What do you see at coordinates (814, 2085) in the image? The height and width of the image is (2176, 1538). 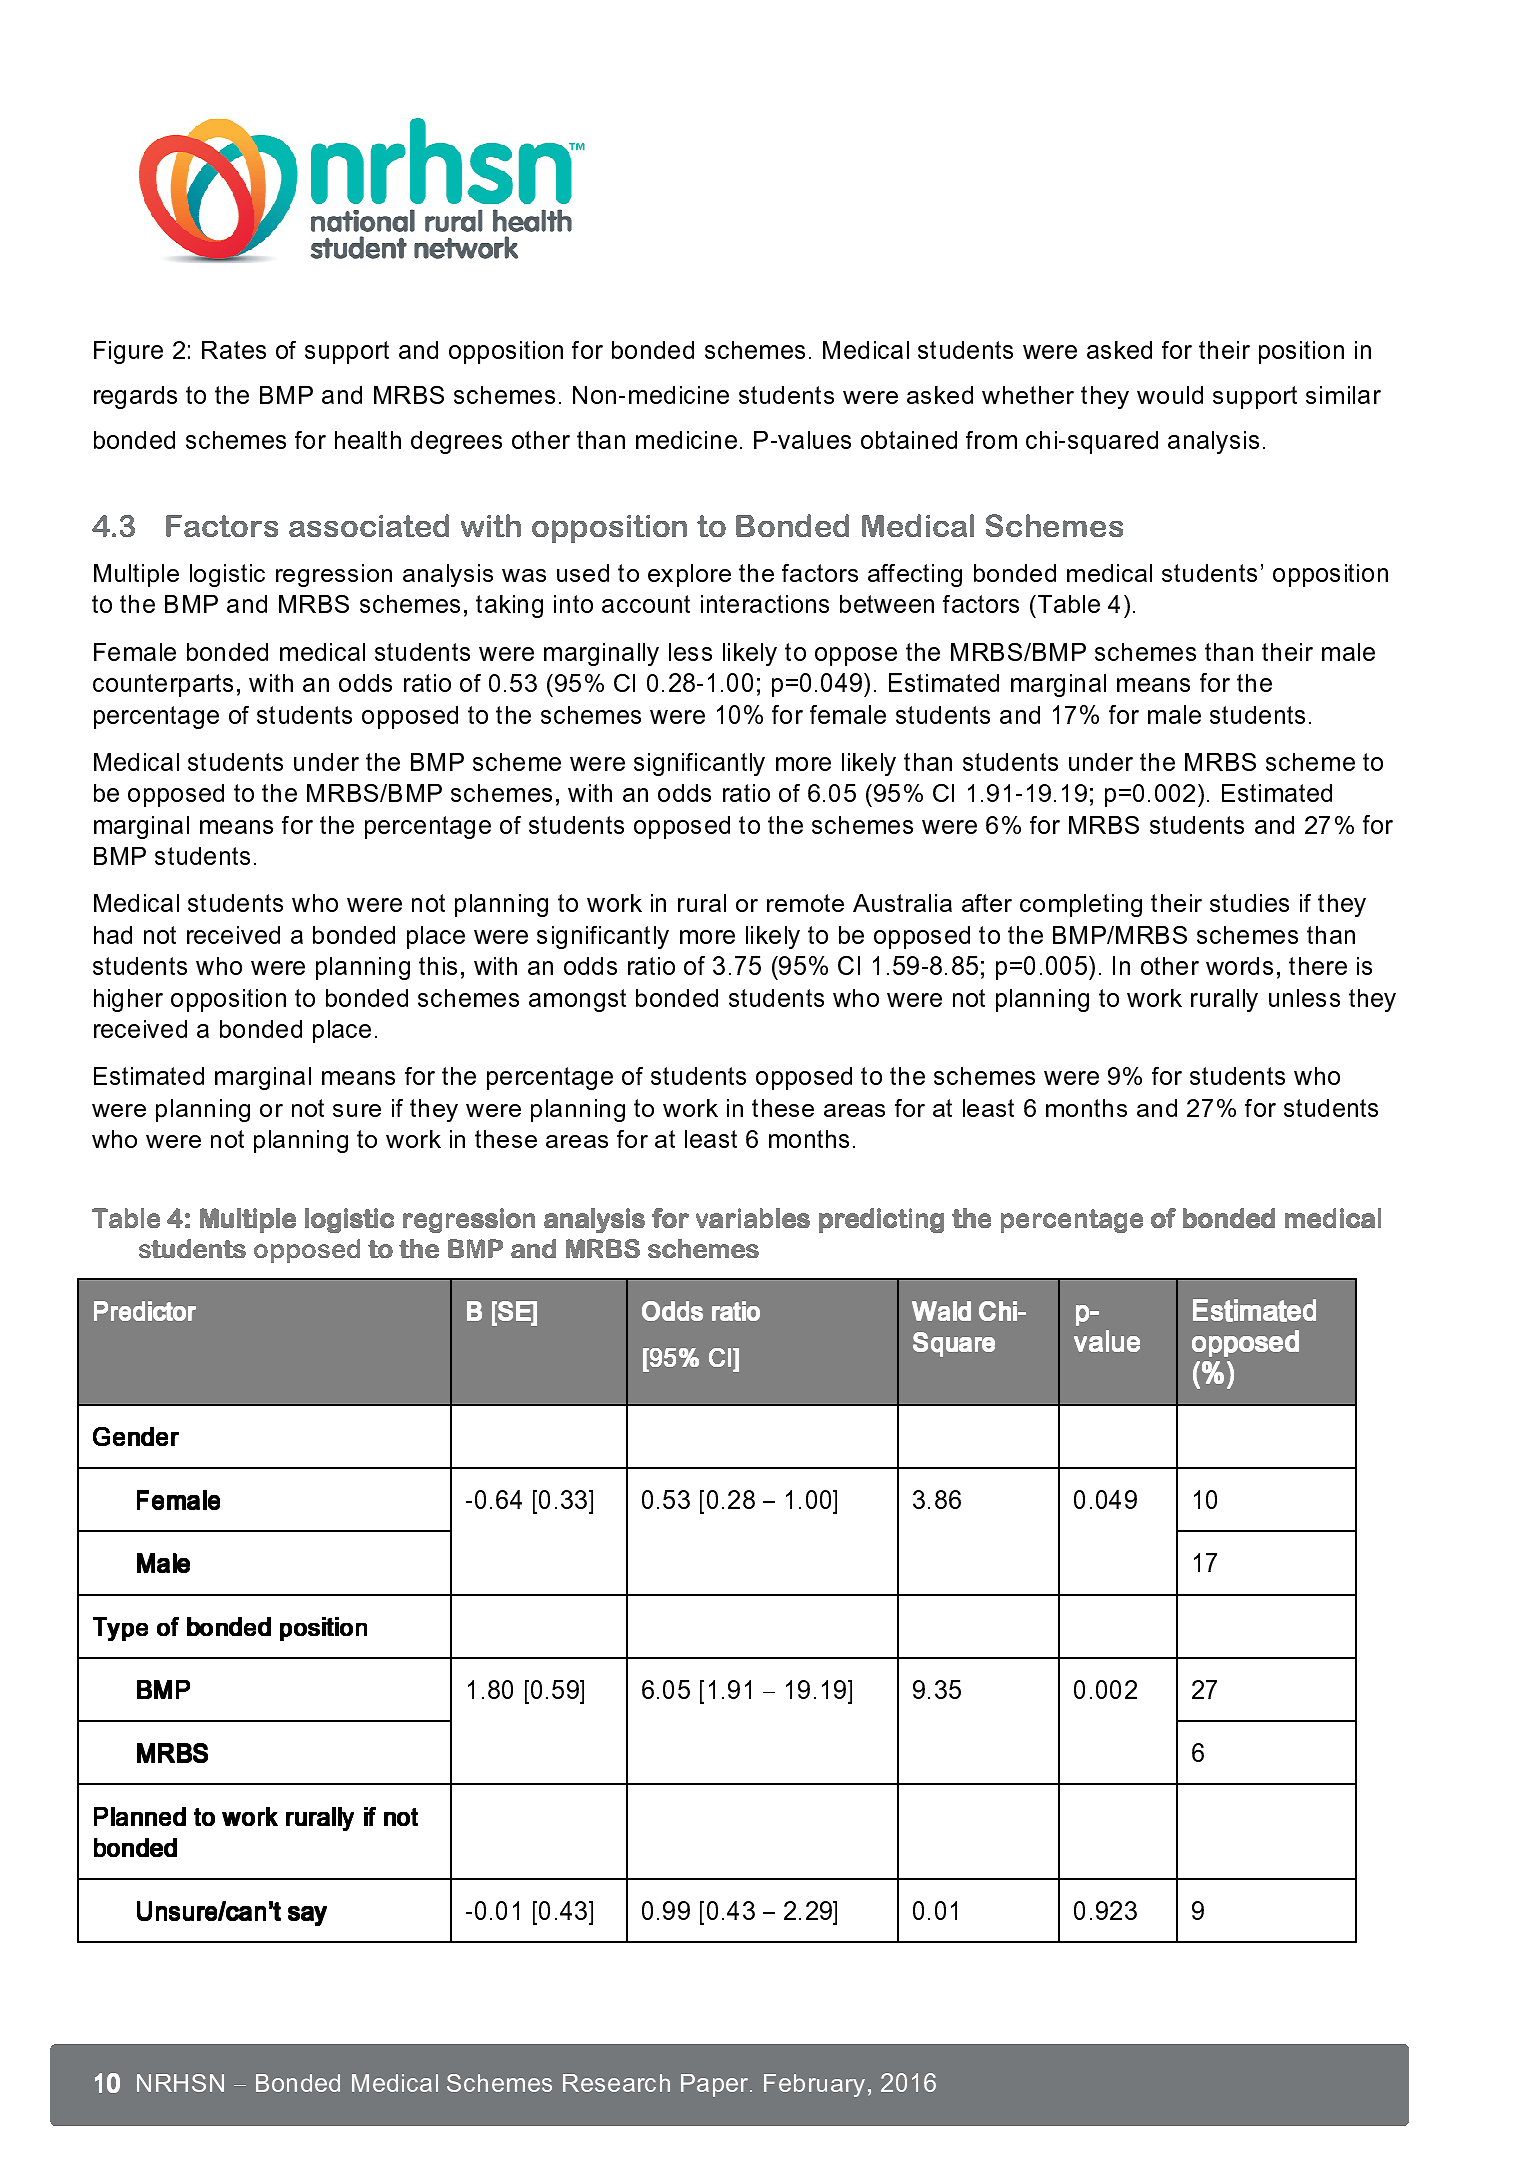 I see `February` at bounding box center [814, 2085].
